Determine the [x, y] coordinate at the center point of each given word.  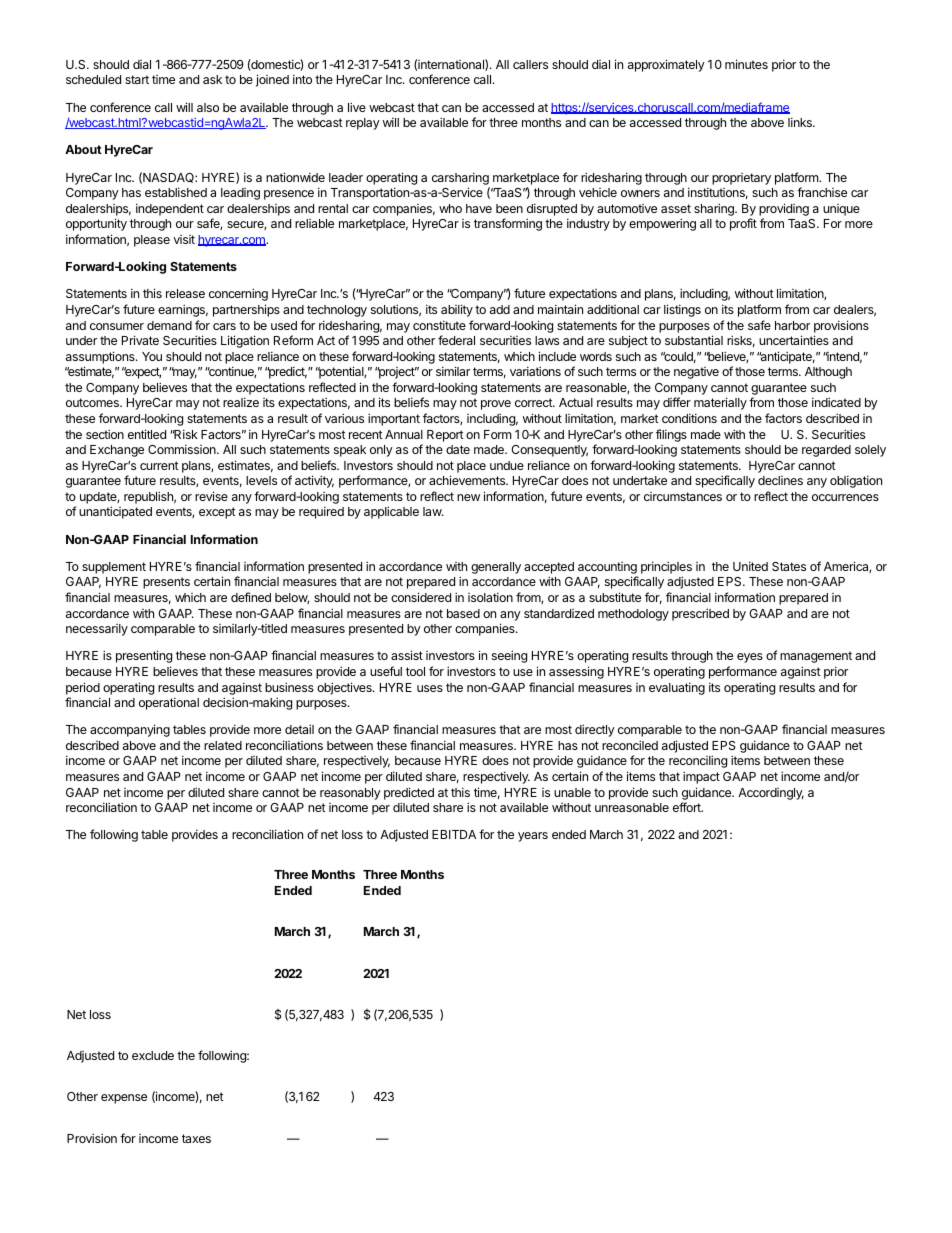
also [208, 107]
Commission [183, 449]
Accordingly [771, 794]
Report [445, 436]
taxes [196, 1138]
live [357, 107]
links [801, 122]
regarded [826, 451]
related [223, 745]
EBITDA [454, 834]
